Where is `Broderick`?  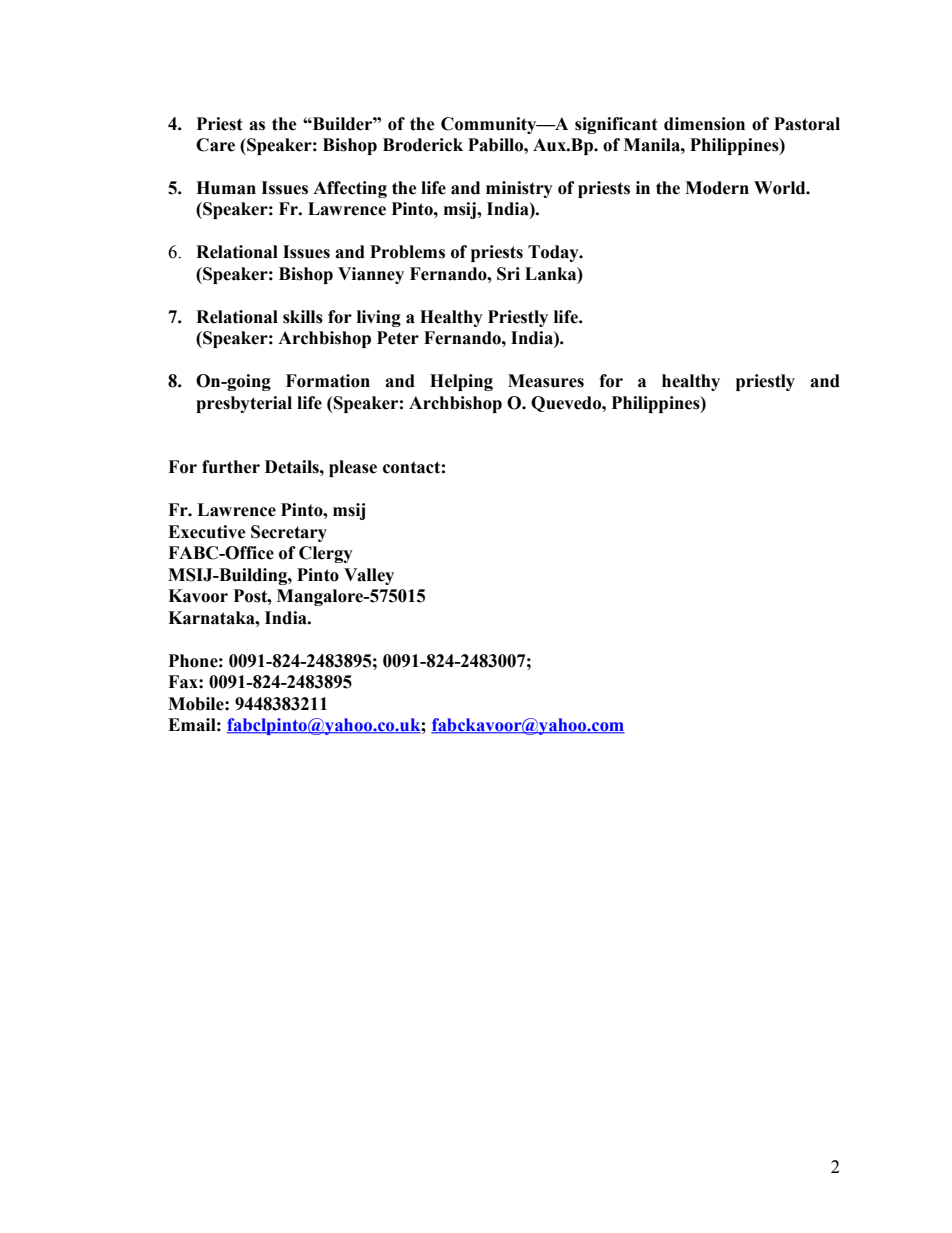
Broderick is located at coordinates (423, 145).
